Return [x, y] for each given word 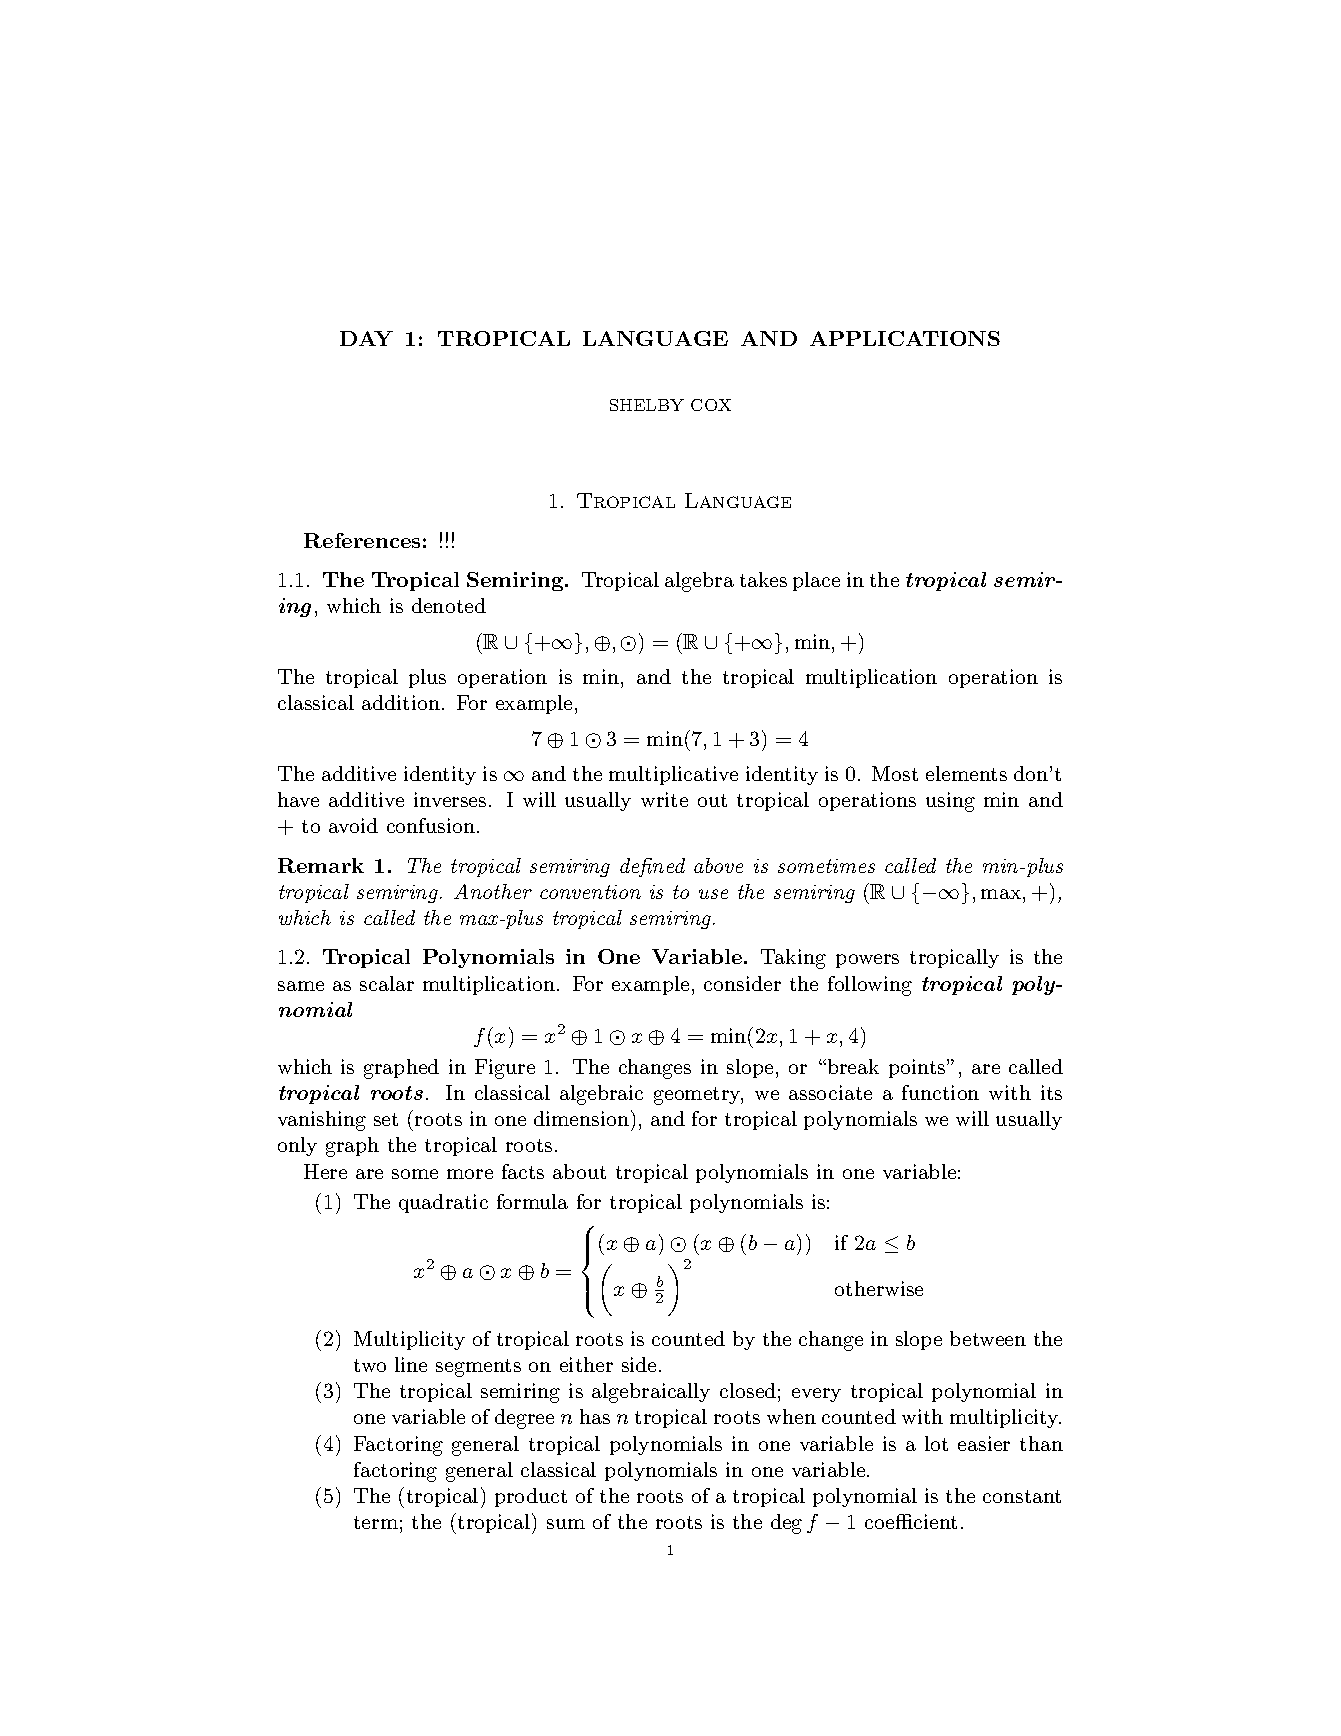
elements [966, 773]
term [376, 1522]
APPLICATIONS [905, 338]
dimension [581, 1118]
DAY [366, 338]
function [940, 1092]
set [386, 1119]
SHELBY [647, 405]
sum [566, 1524]
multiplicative [673, 775]
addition [401, 702]
